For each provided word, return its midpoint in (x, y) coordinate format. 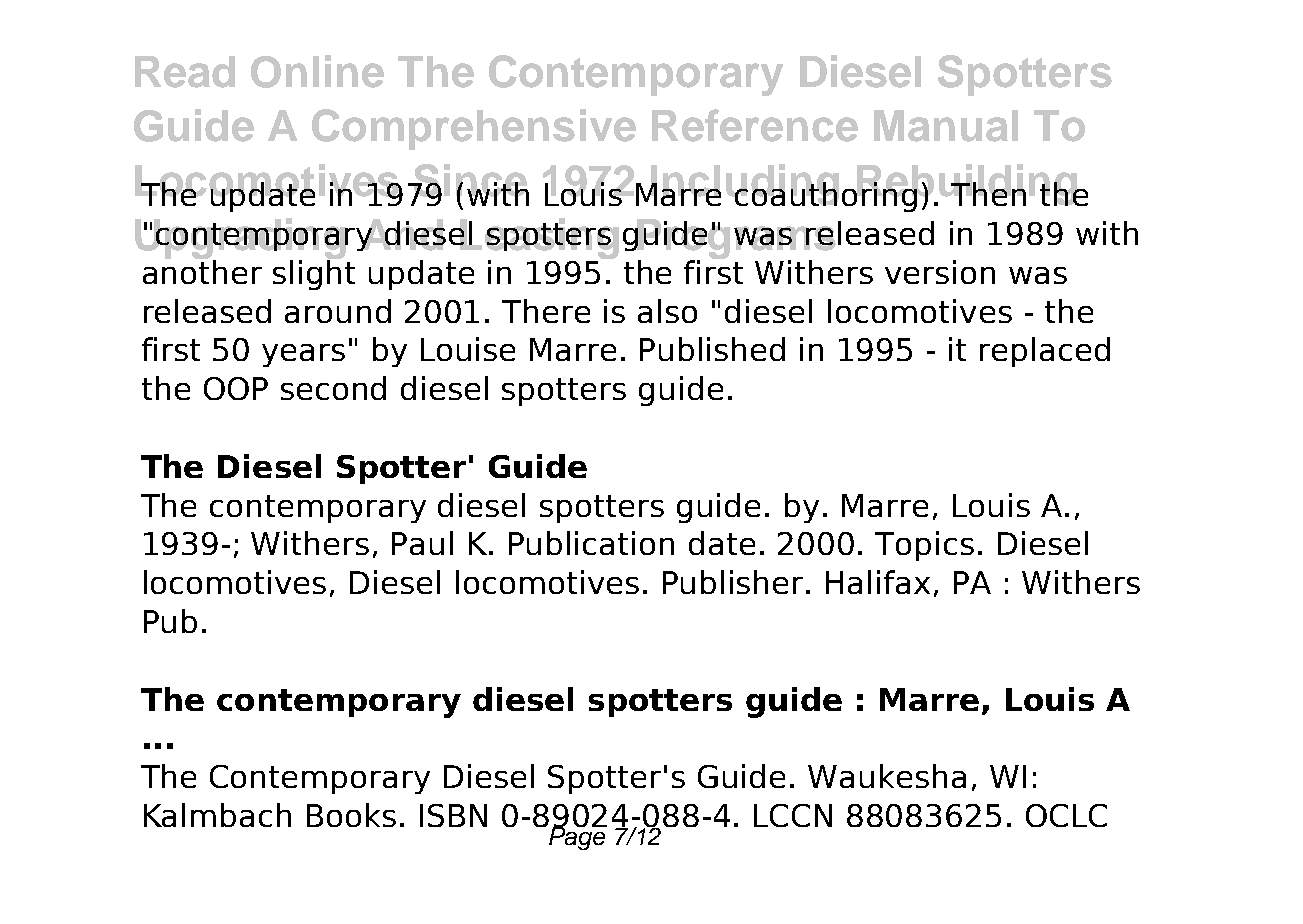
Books (351, 815)
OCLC (1066, 815)
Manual (946, 126)
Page (577, 837)
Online (317, 71)
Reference (755, 125)
